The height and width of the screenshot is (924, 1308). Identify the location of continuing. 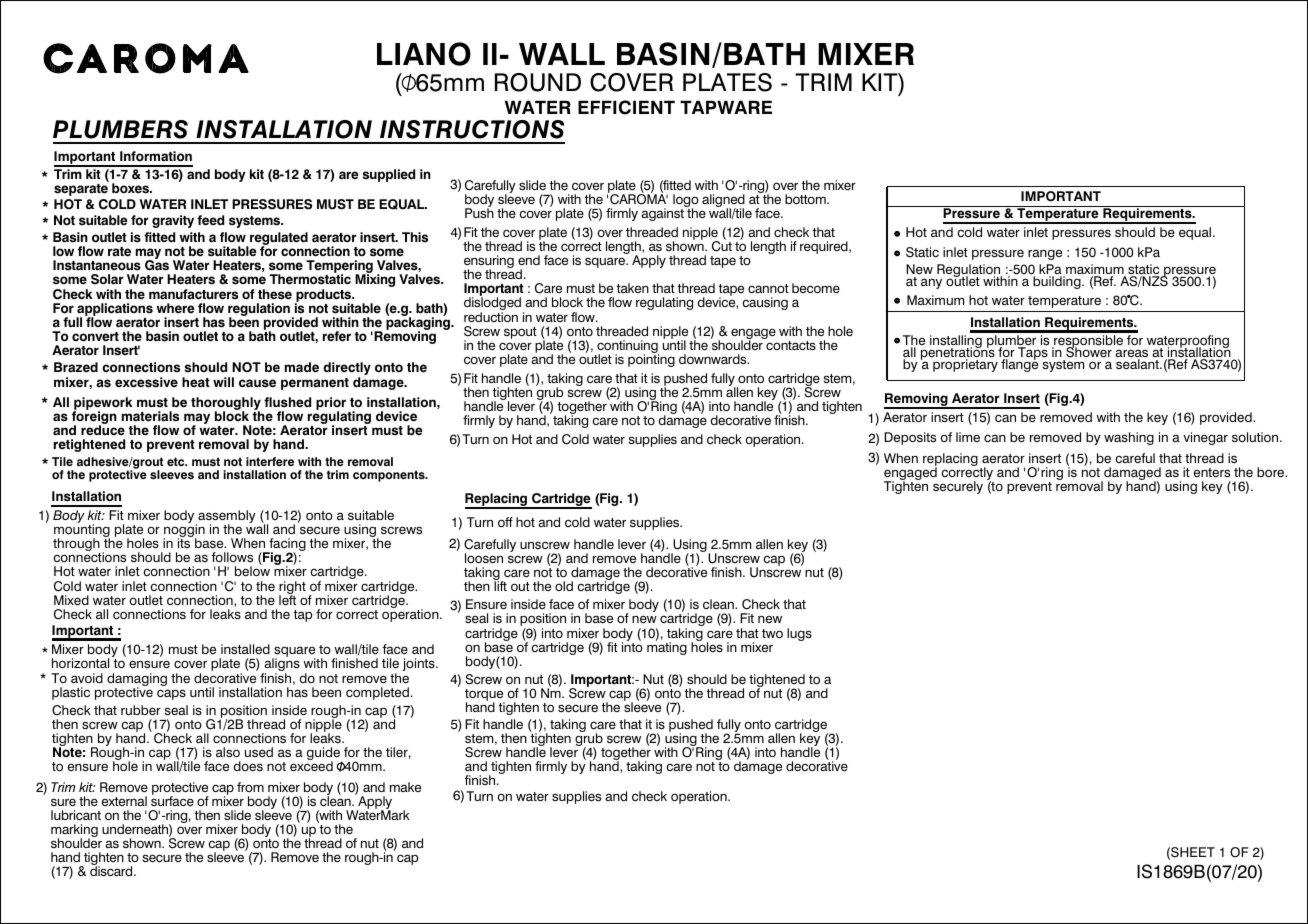
(627, 348).
